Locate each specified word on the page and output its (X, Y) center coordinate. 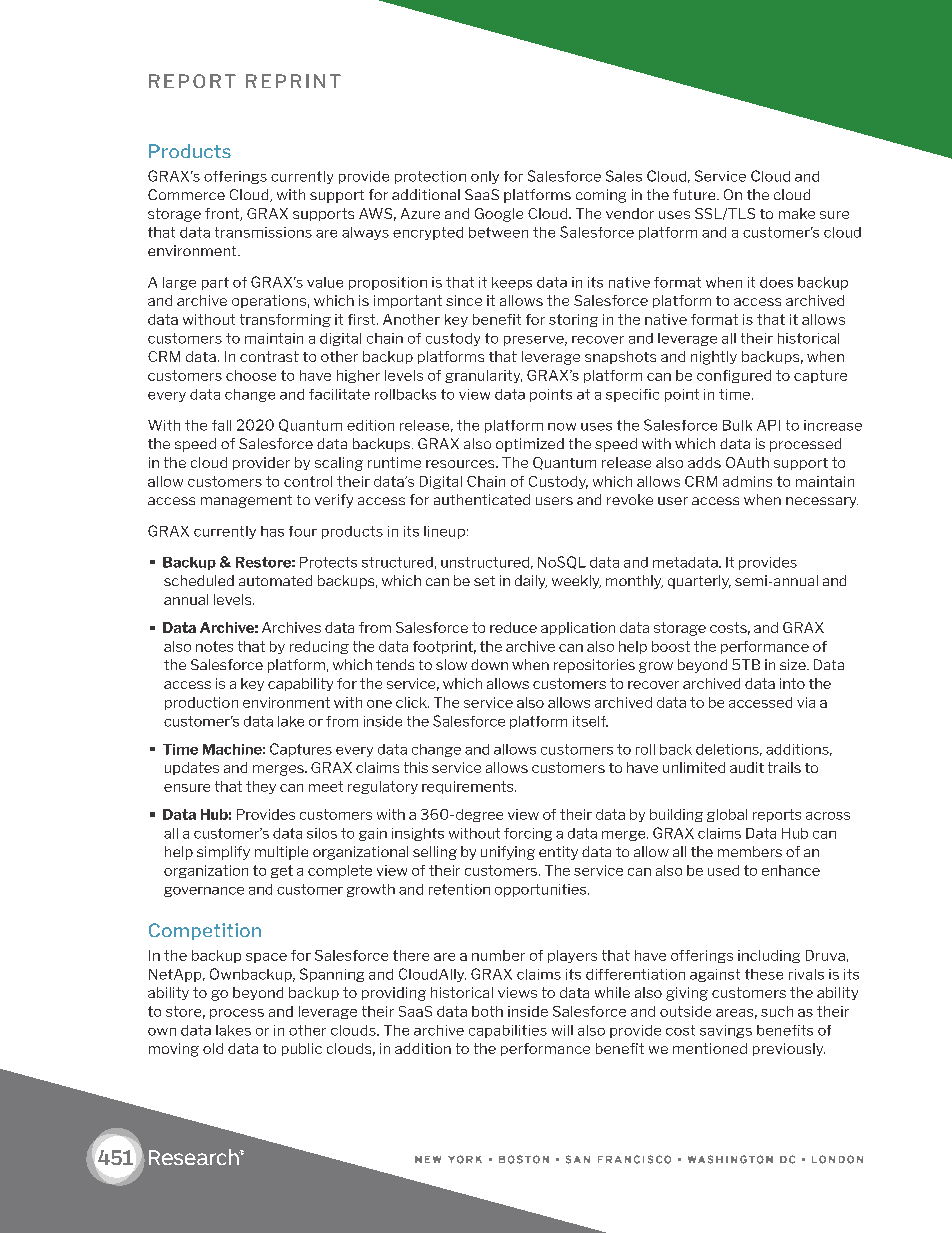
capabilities (508, 1031)
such (777, 1011)
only (485, 177)
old (213, 1048)
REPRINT (293, 81)
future (695, 194)
